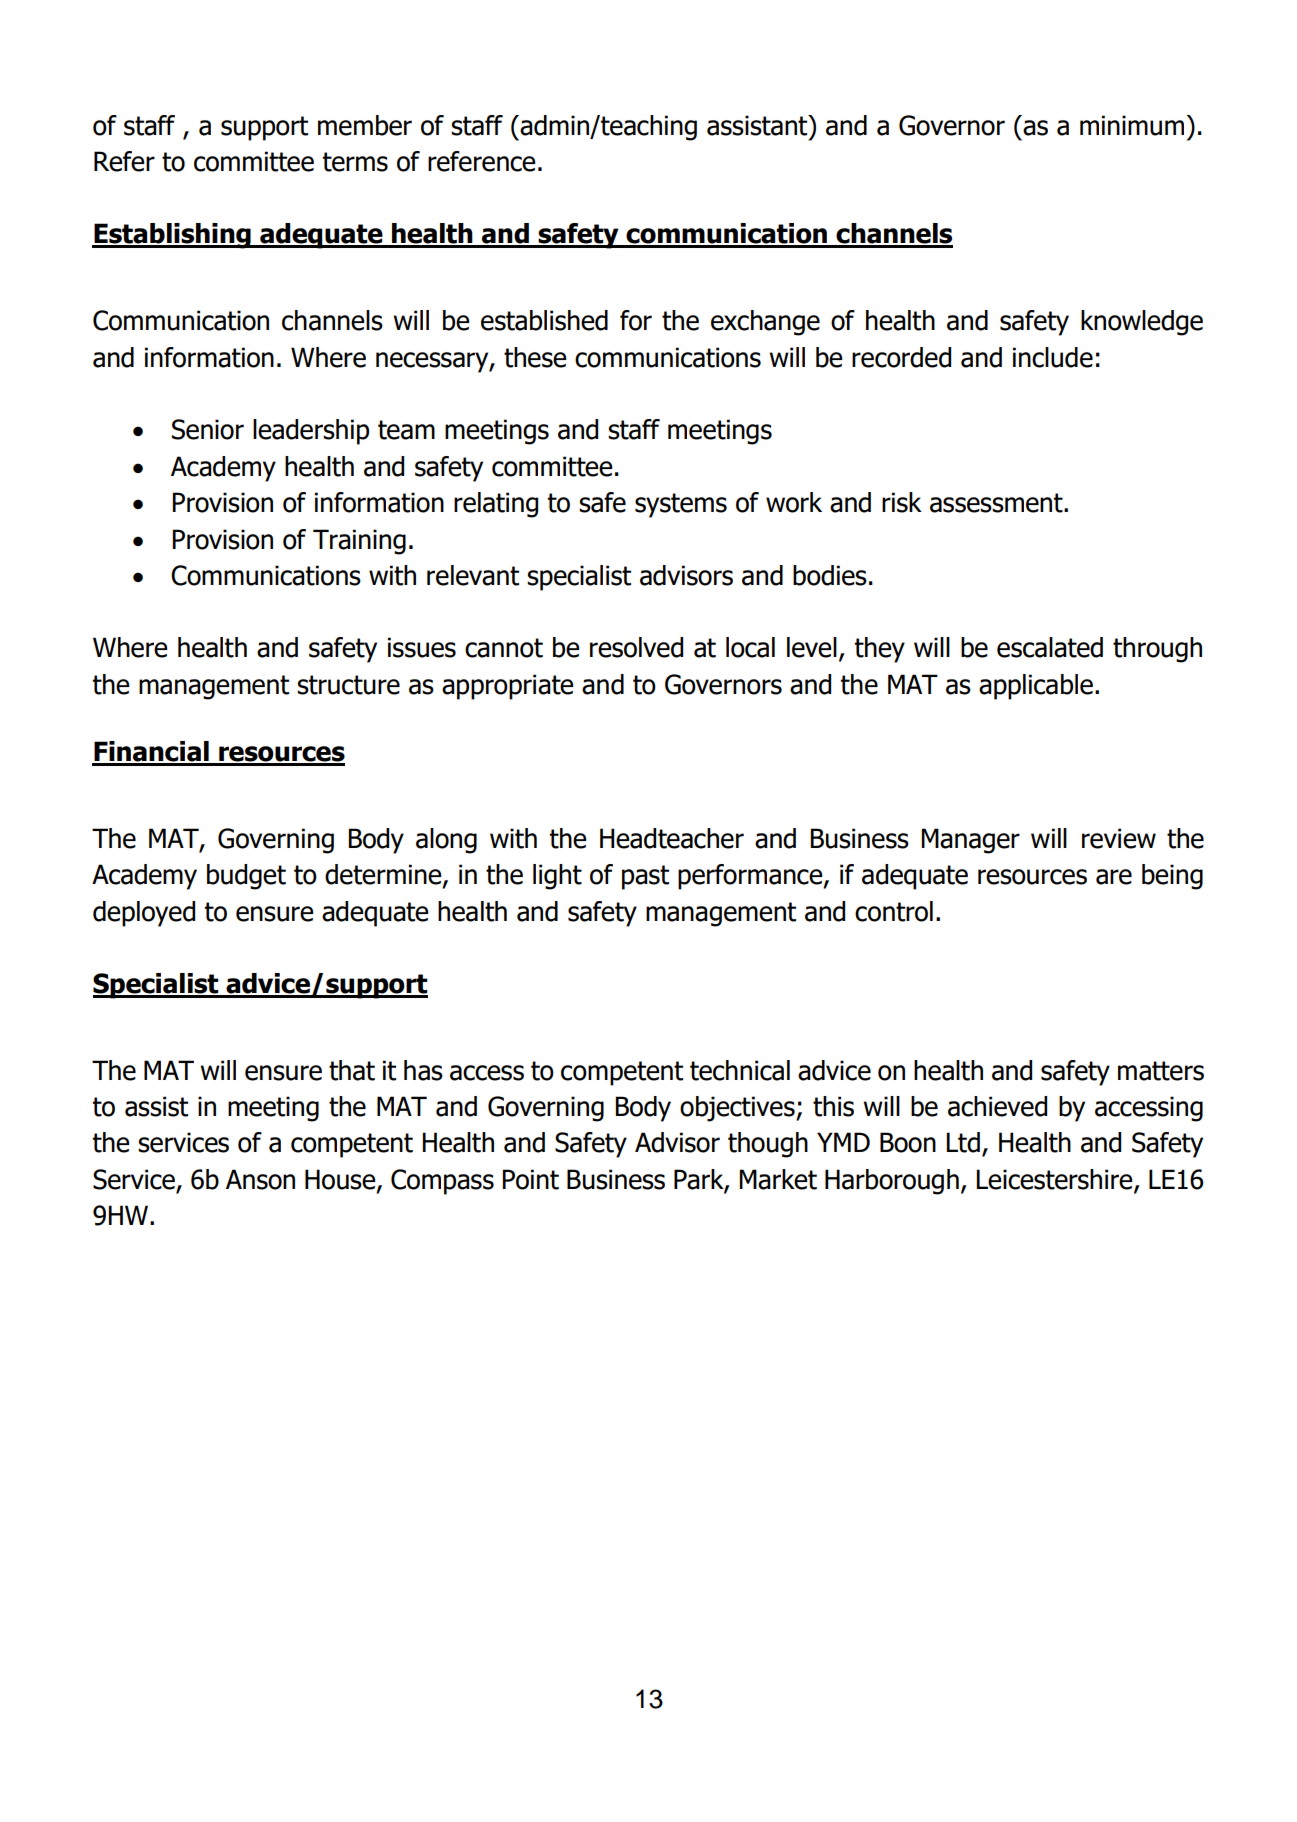 The width and height of the page is (1297, 1822). I want to click on past, so click(645, 877).
